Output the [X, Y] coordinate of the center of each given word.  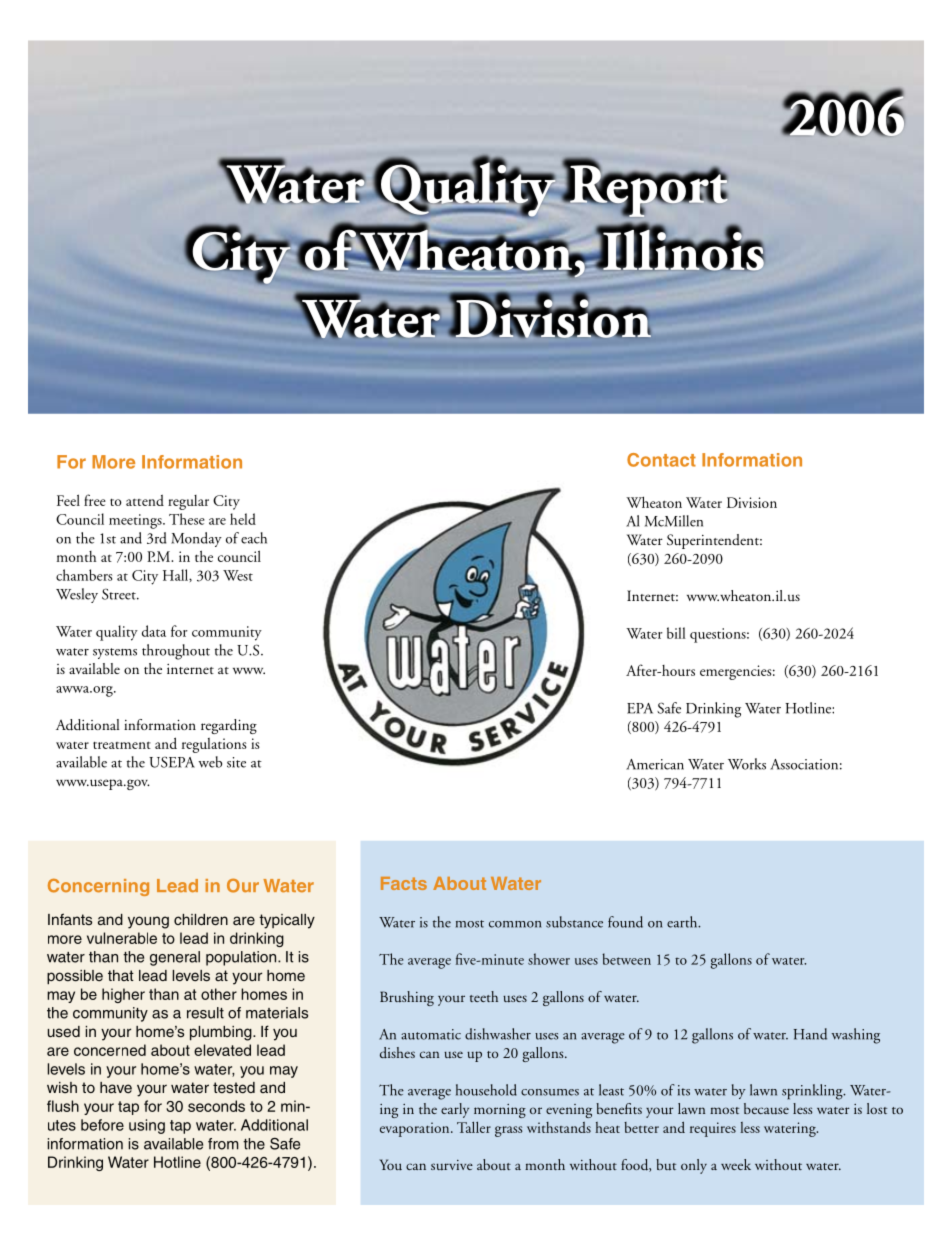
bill [676, 633]
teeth [484, 996]
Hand [810, 1034]
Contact [661, 460]
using [147, 1126]
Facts [404, 883]
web [210, 762]
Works [747, 764]
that [121, 975]
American [655, 764]
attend [145, 500]
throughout [176, 652]
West [238, 575]
